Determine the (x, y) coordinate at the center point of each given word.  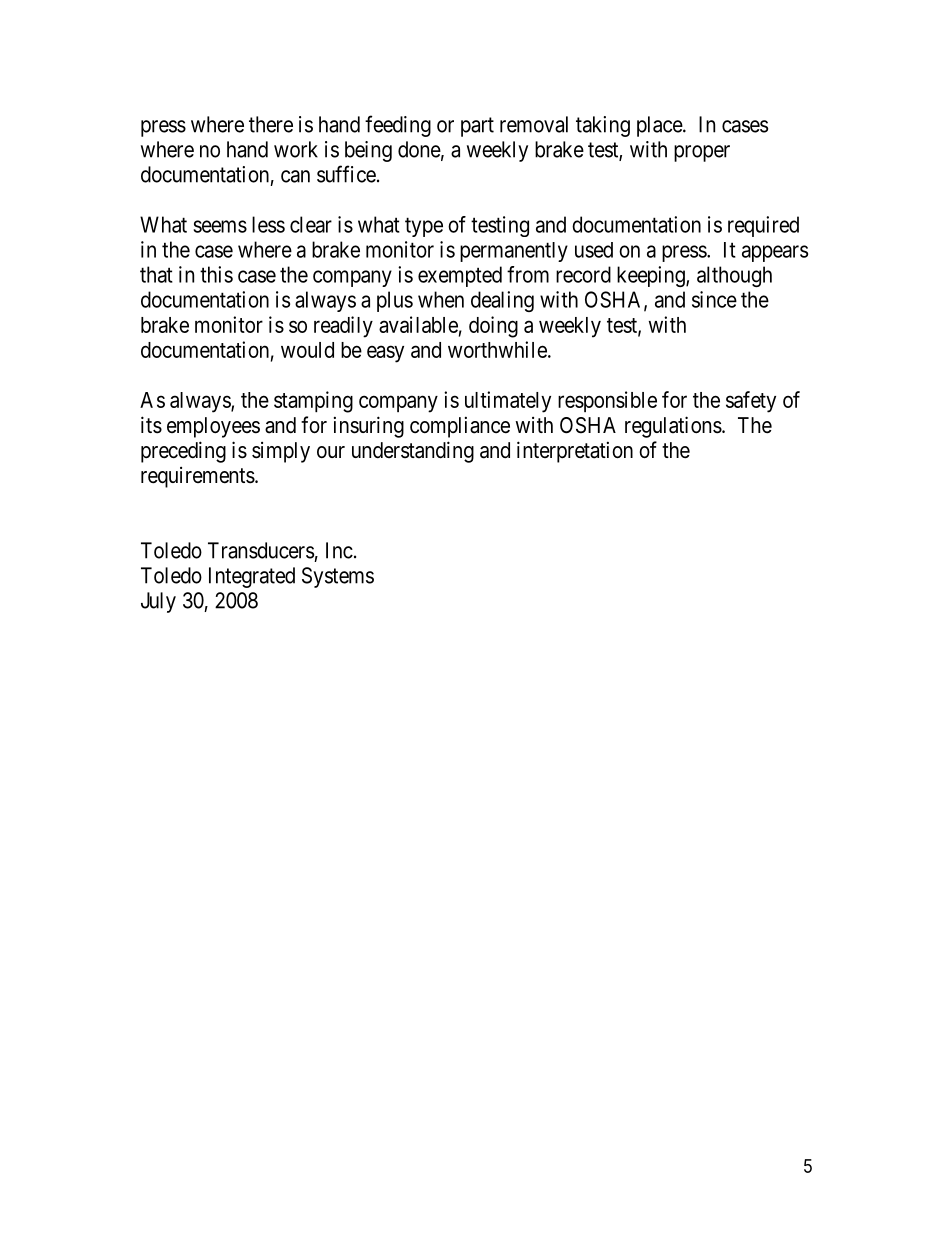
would (307, 350)
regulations (673, 427)
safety (751, 402)
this (216, 274)
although (734, 276)
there (271, 124)
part (477, 127)
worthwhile (497, 349)
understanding (413, 452)
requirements (198, 477)
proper (702, 153)
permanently (514, 252)
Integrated (252, 577)
